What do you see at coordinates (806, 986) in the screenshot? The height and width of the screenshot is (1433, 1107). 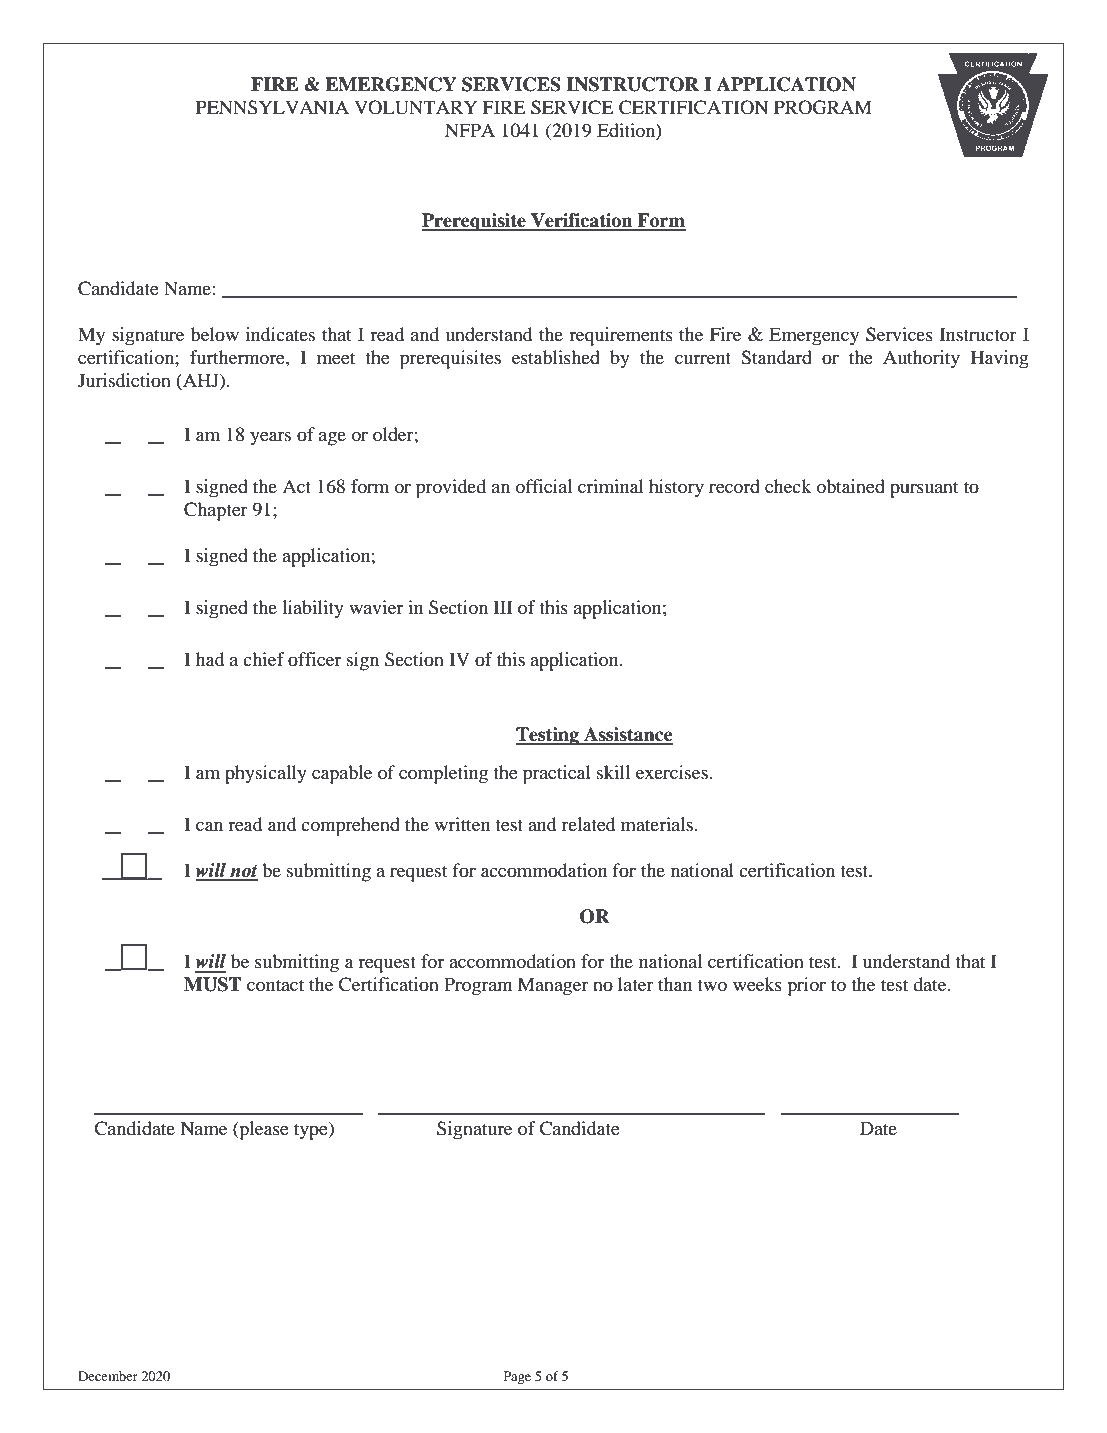 I see `prior` at bounding box center [806, 986].
